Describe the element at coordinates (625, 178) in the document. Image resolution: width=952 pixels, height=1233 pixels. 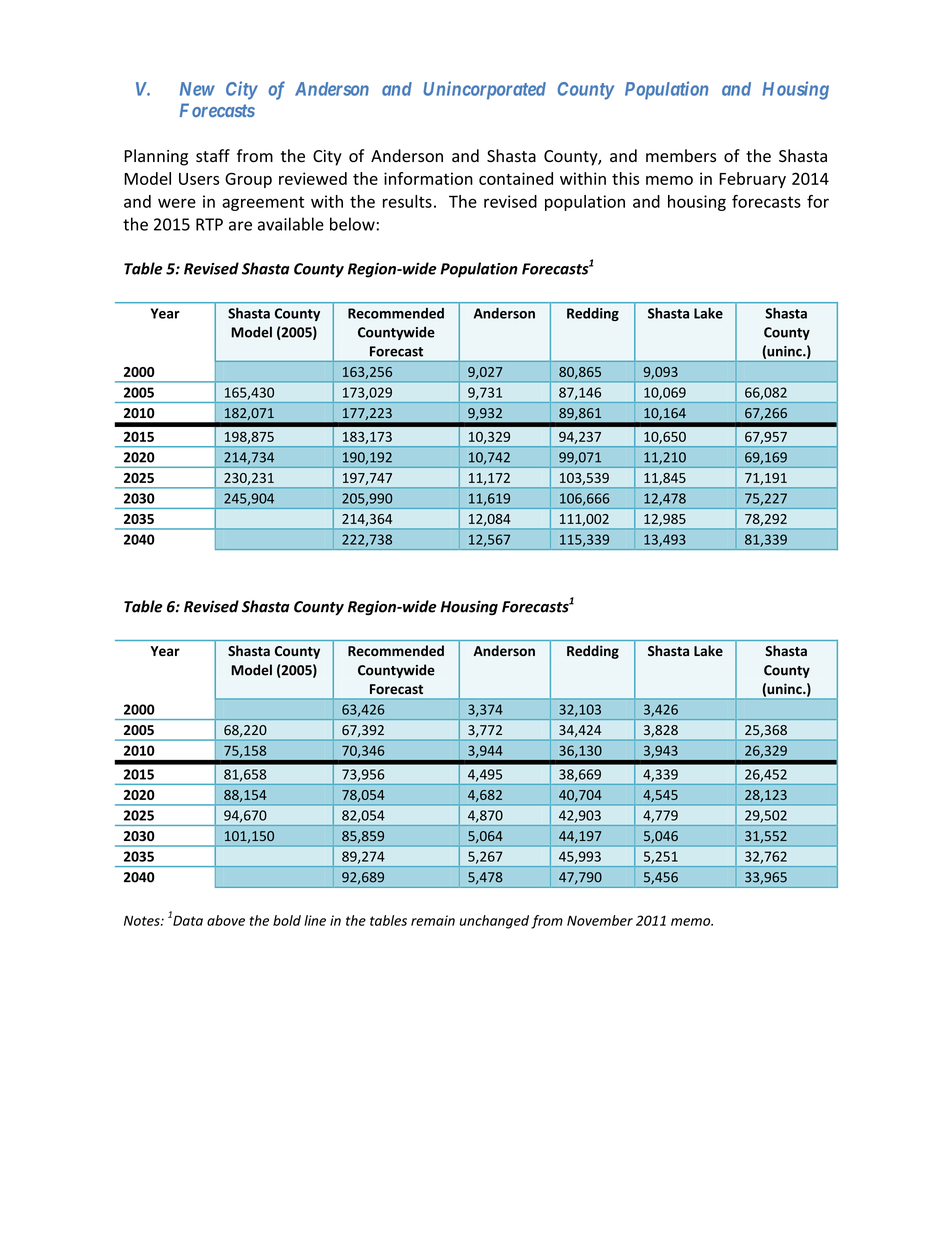
I see `this` at that location.
